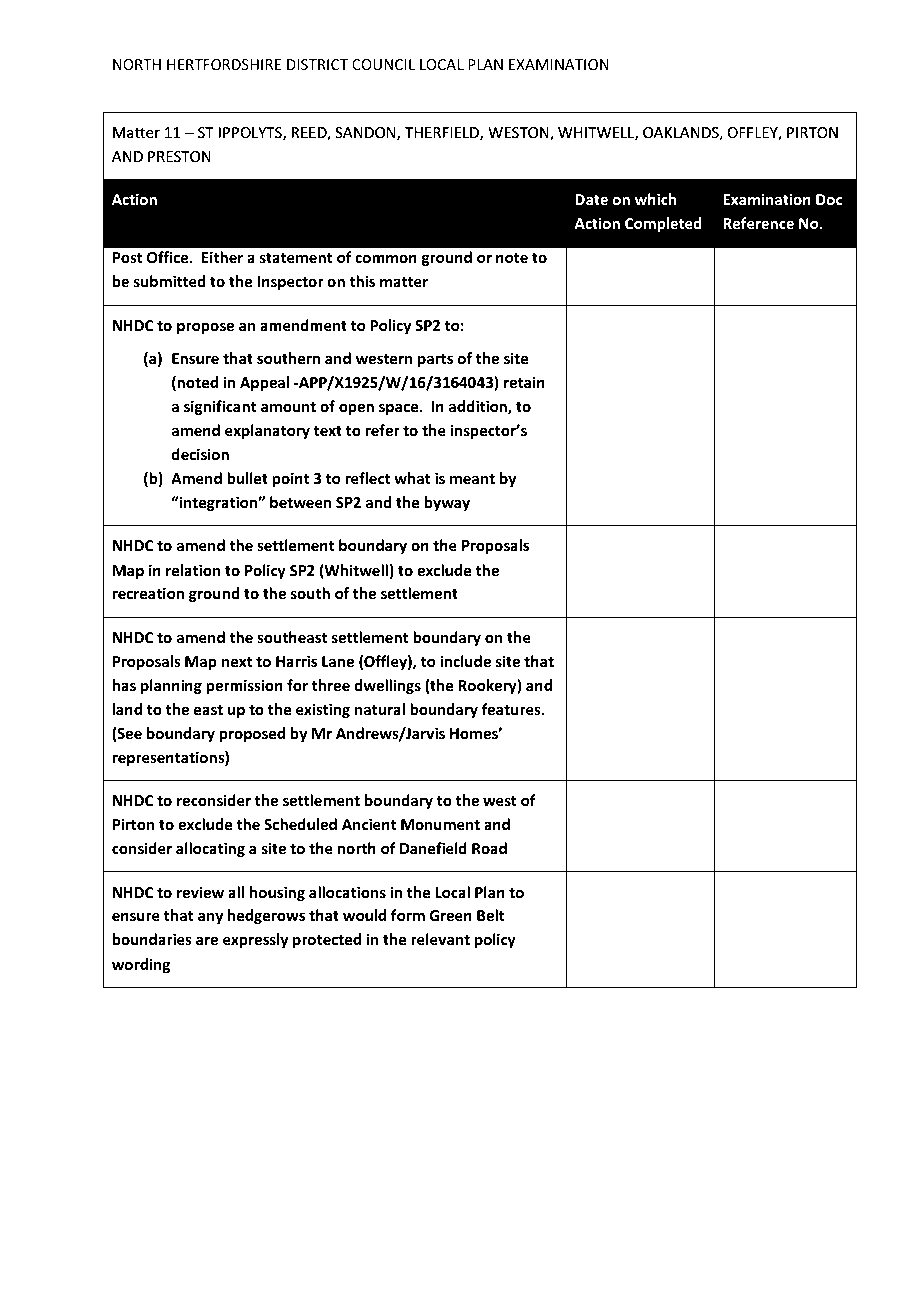  Describe the element at coordinates (524, 382) in the screenshot. I see `retain` at that location.
